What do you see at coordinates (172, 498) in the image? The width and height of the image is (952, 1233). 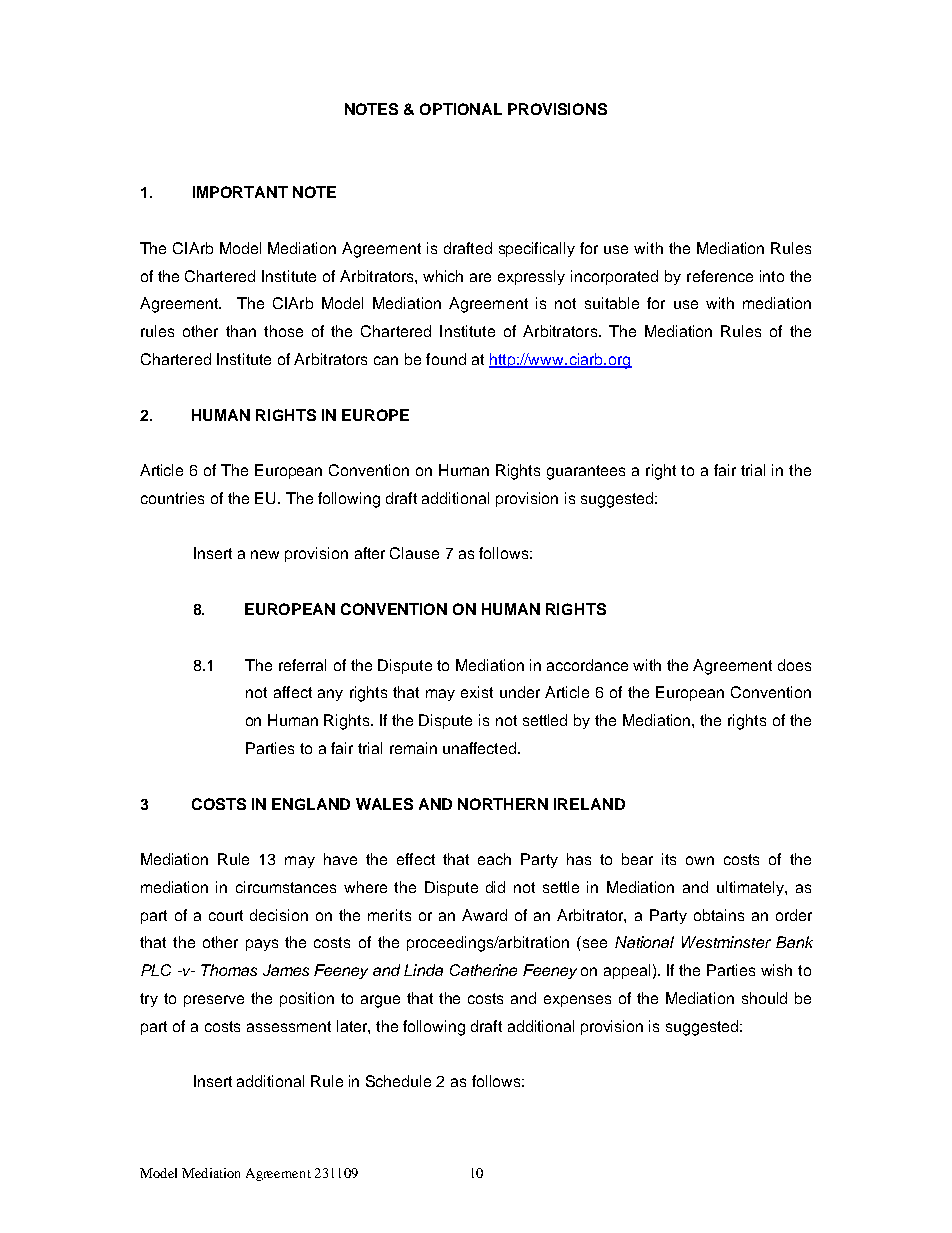 I see `countries` at bounding box center [172, 498].
